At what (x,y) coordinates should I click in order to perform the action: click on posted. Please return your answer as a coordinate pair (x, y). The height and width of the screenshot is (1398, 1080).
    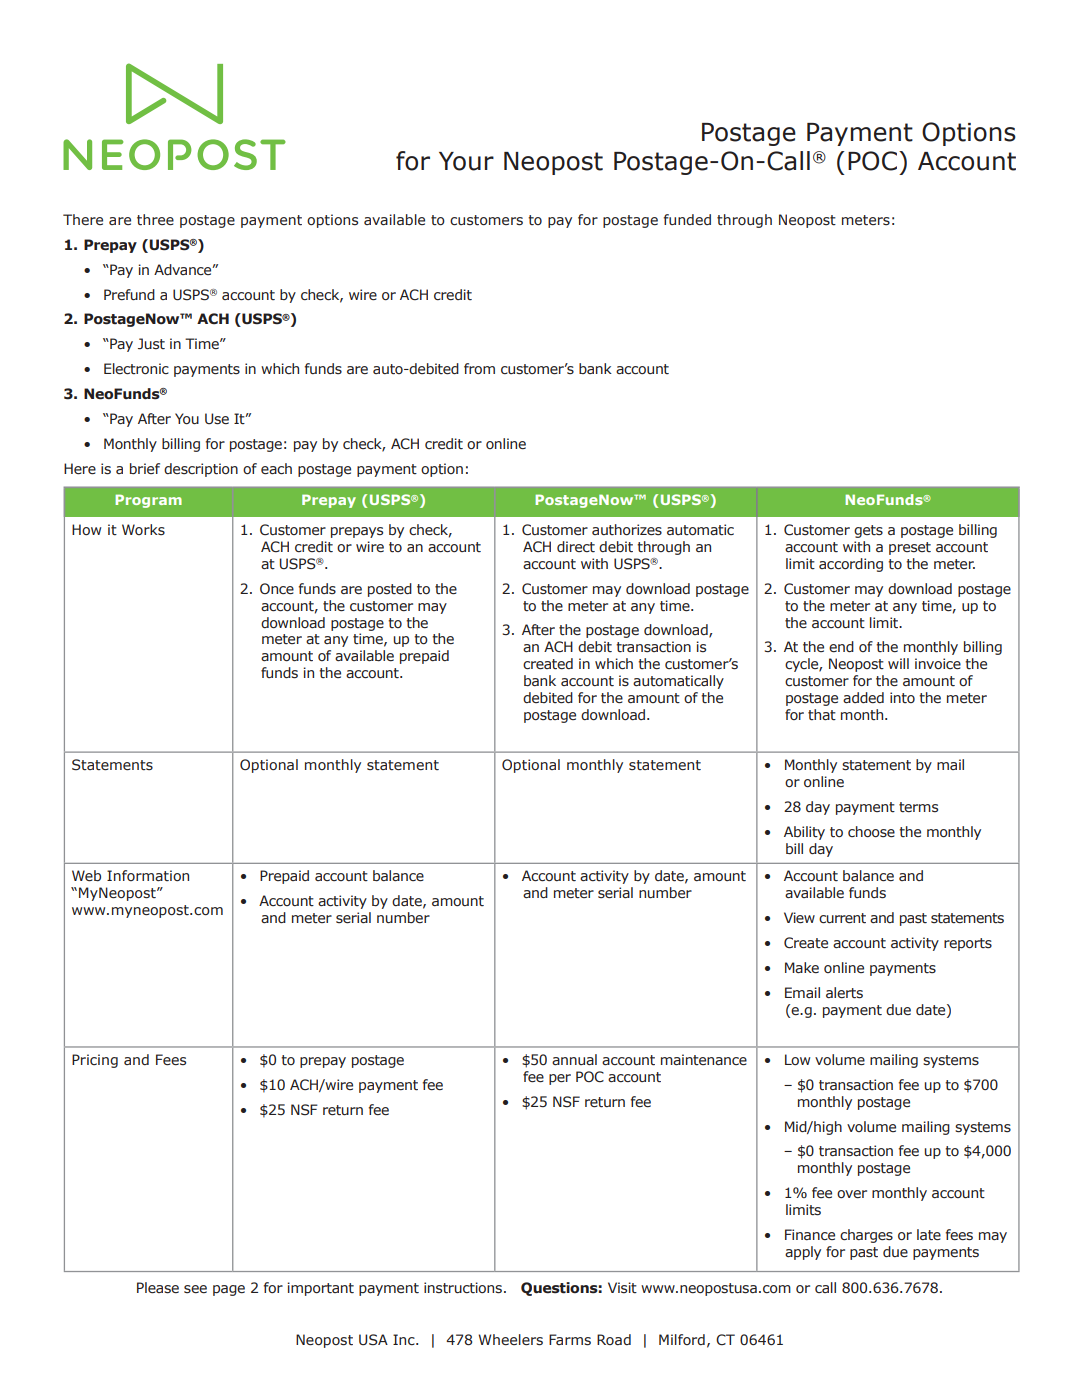
    Looking at the image, I should click on (390, 590).
